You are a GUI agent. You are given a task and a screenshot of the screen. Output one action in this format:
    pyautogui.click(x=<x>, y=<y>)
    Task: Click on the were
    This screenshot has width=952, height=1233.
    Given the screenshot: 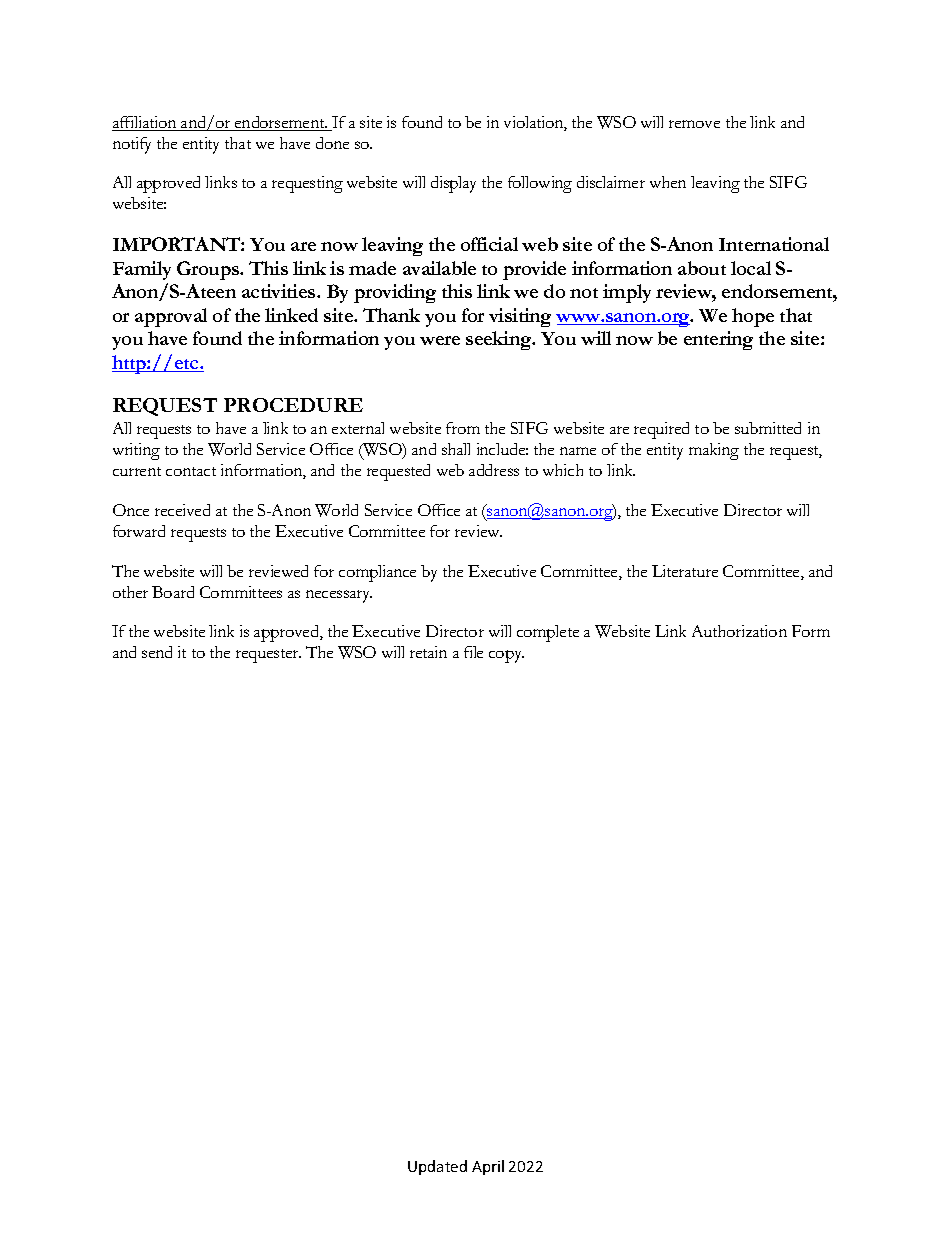 What is the action you would take?
    pyautogui.click(x=440, y=340)
